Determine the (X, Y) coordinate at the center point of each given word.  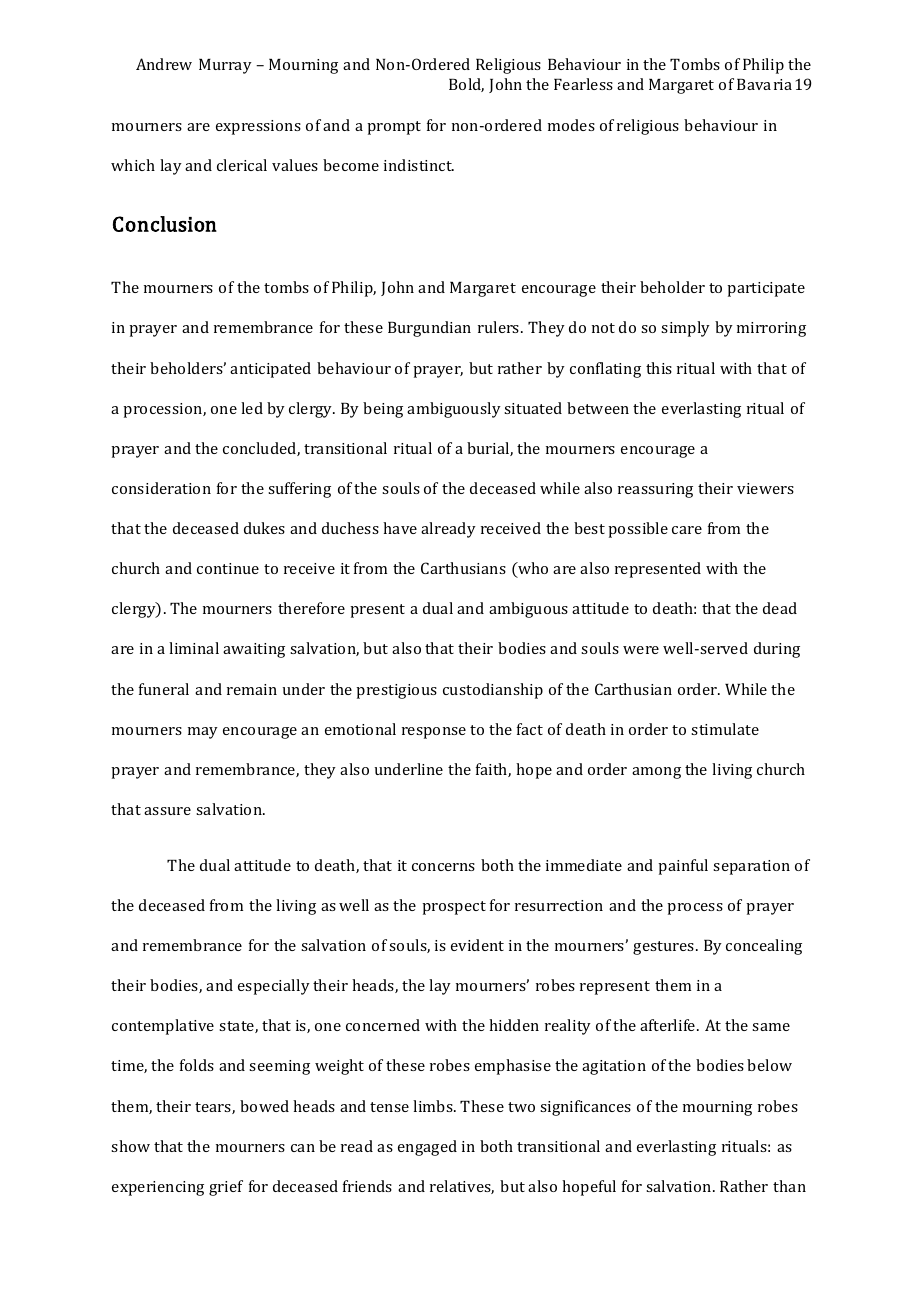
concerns (443, 867)
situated (533, 408)
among (656, 773)
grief (226, 1188)
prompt (394, 128)
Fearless (583, 84)
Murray (225, 66)
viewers (765, 488)
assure (167, 811)
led (252, 408)
